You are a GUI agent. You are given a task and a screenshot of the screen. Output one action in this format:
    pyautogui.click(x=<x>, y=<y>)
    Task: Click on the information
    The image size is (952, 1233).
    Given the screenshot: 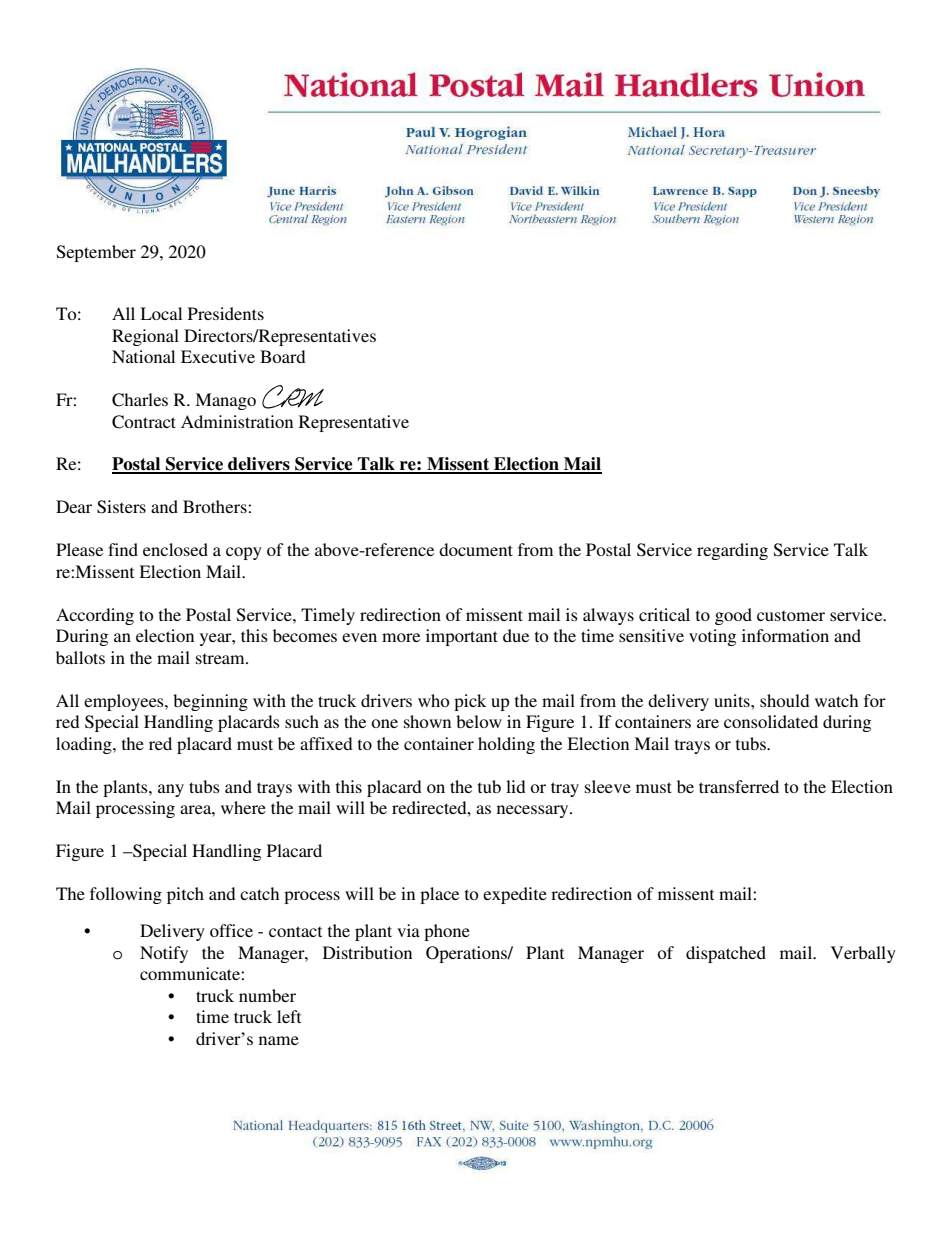 What is the action you would take?
    pyautogui.click(x=785, y=635)
